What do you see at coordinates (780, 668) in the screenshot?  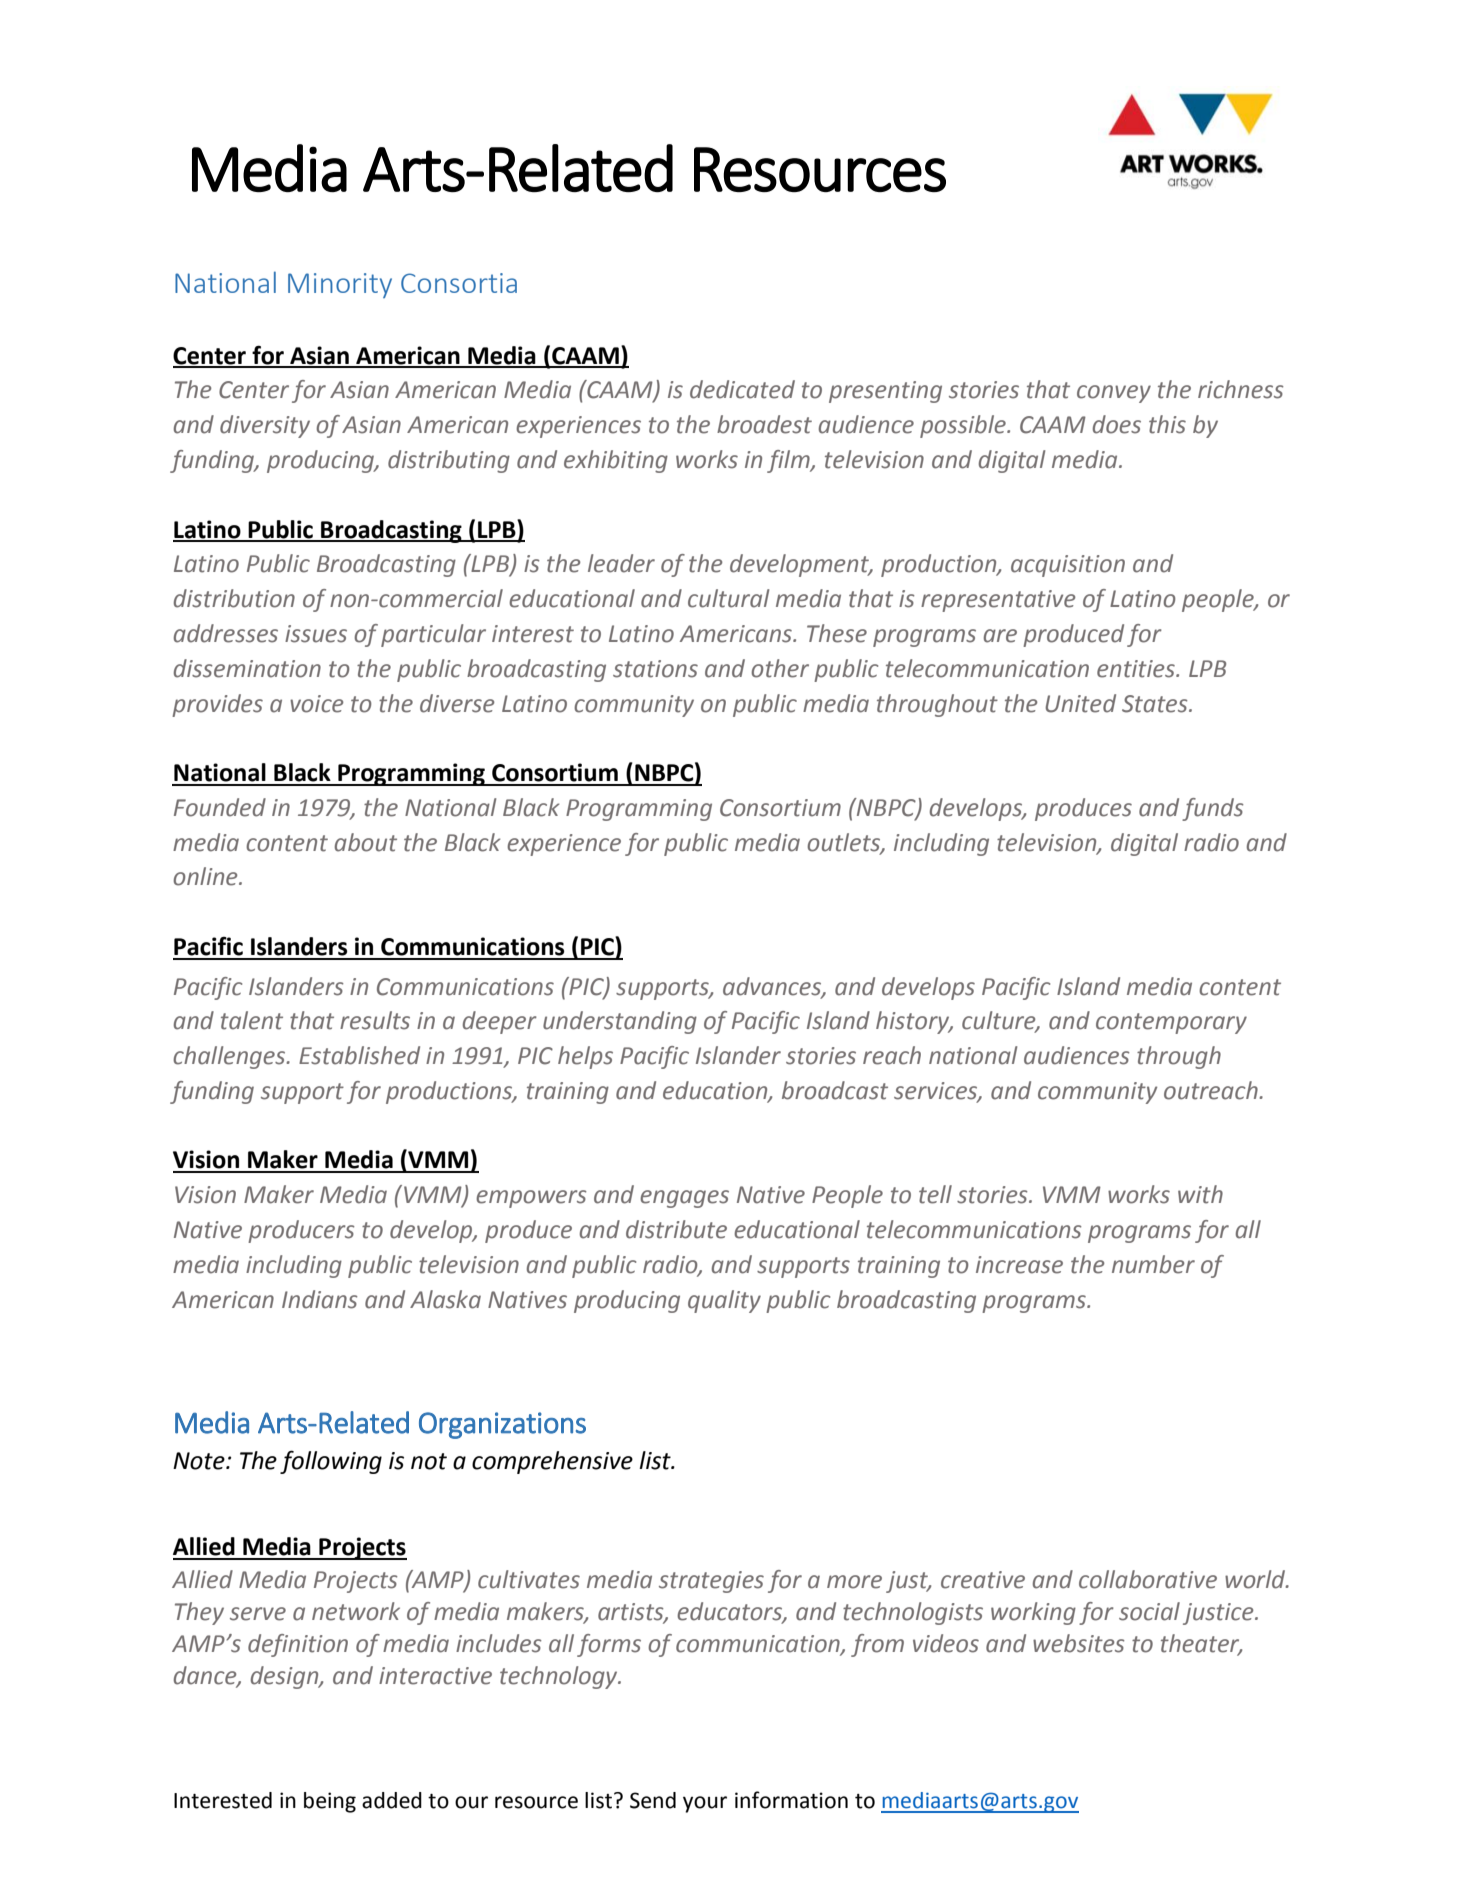 I see `other` at bounding box center [780, 668].
